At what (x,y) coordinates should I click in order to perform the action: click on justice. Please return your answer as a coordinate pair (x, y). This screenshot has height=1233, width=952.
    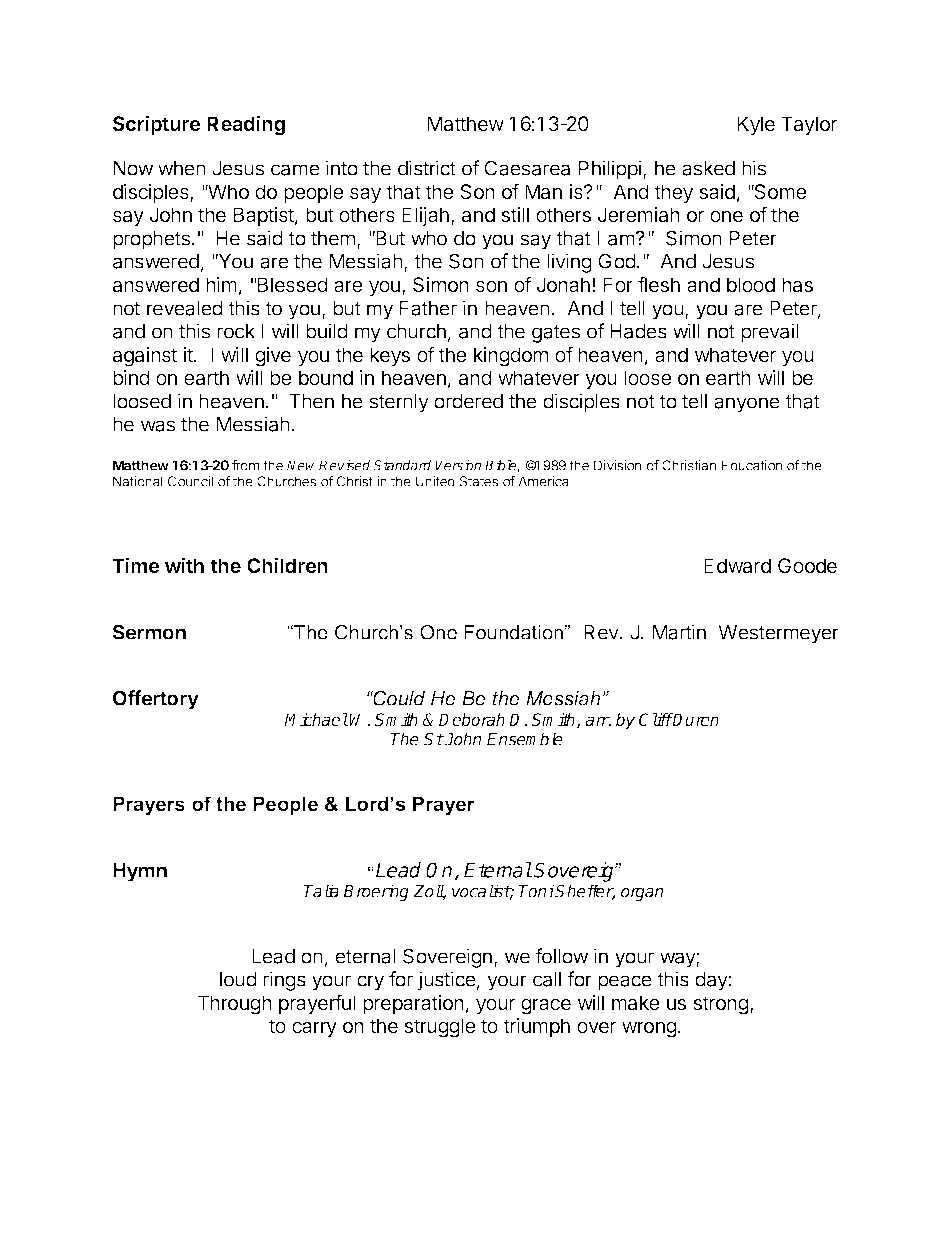
    Looking at the image, I should click on (447, 981).
